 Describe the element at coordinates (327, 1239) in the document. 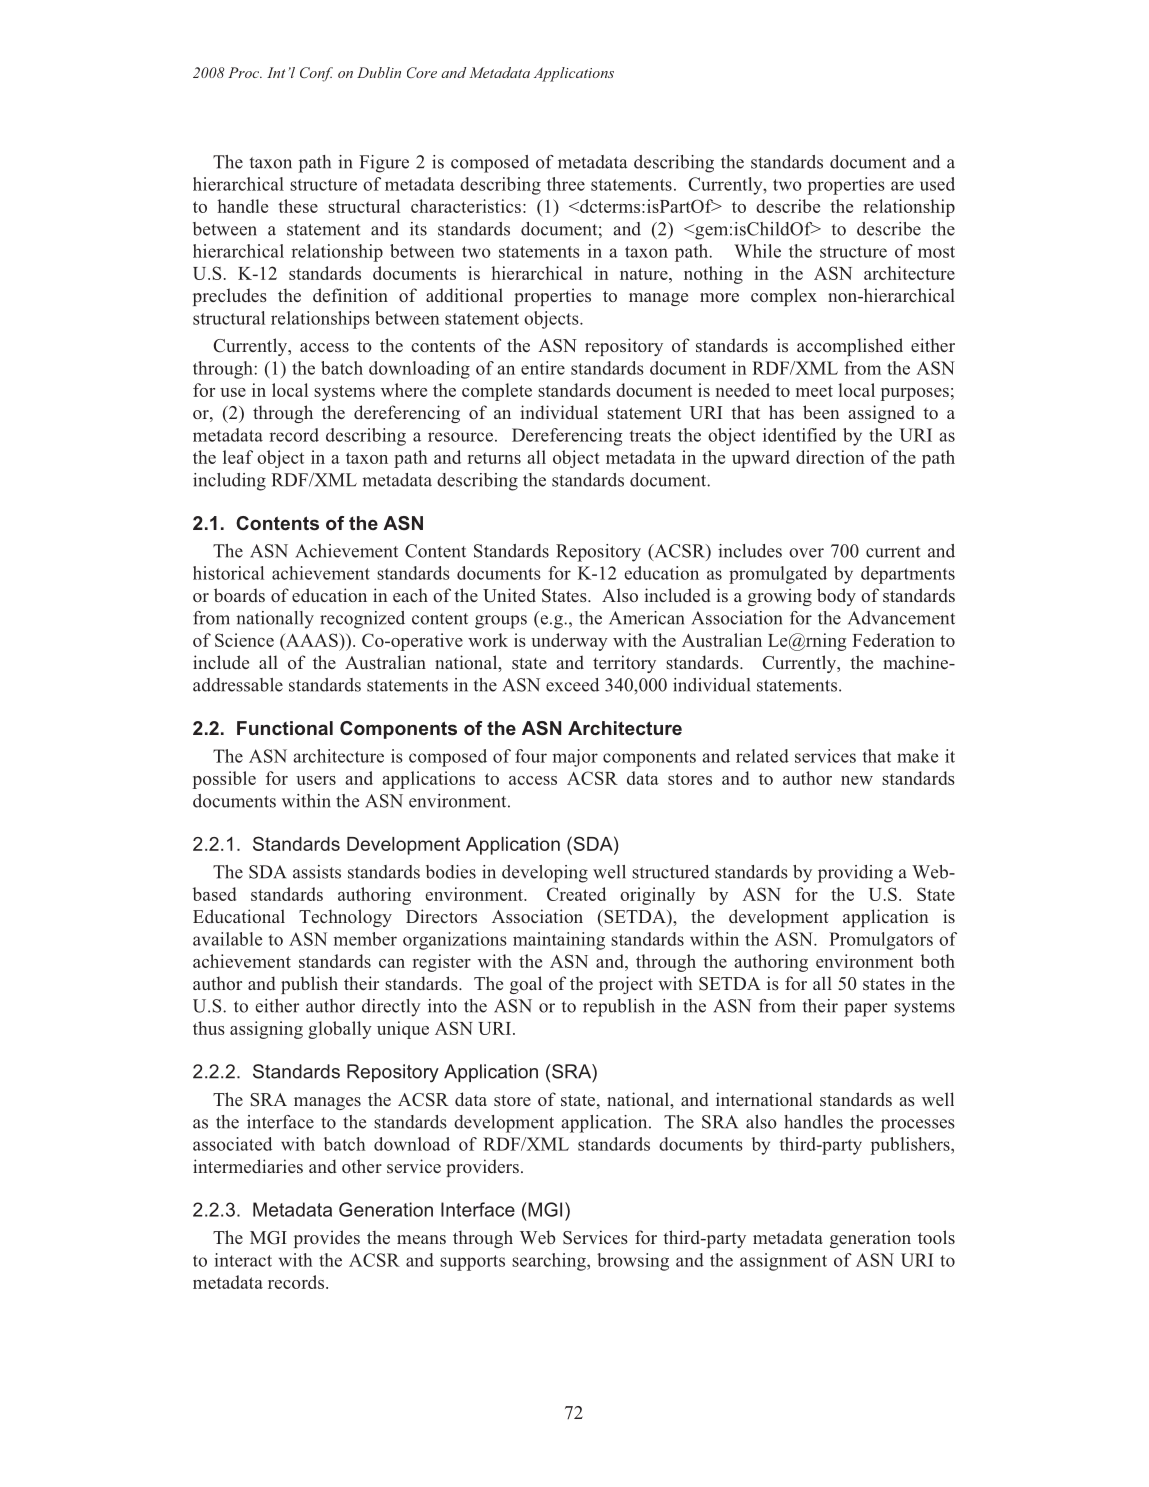

I see `provides` at that location.
